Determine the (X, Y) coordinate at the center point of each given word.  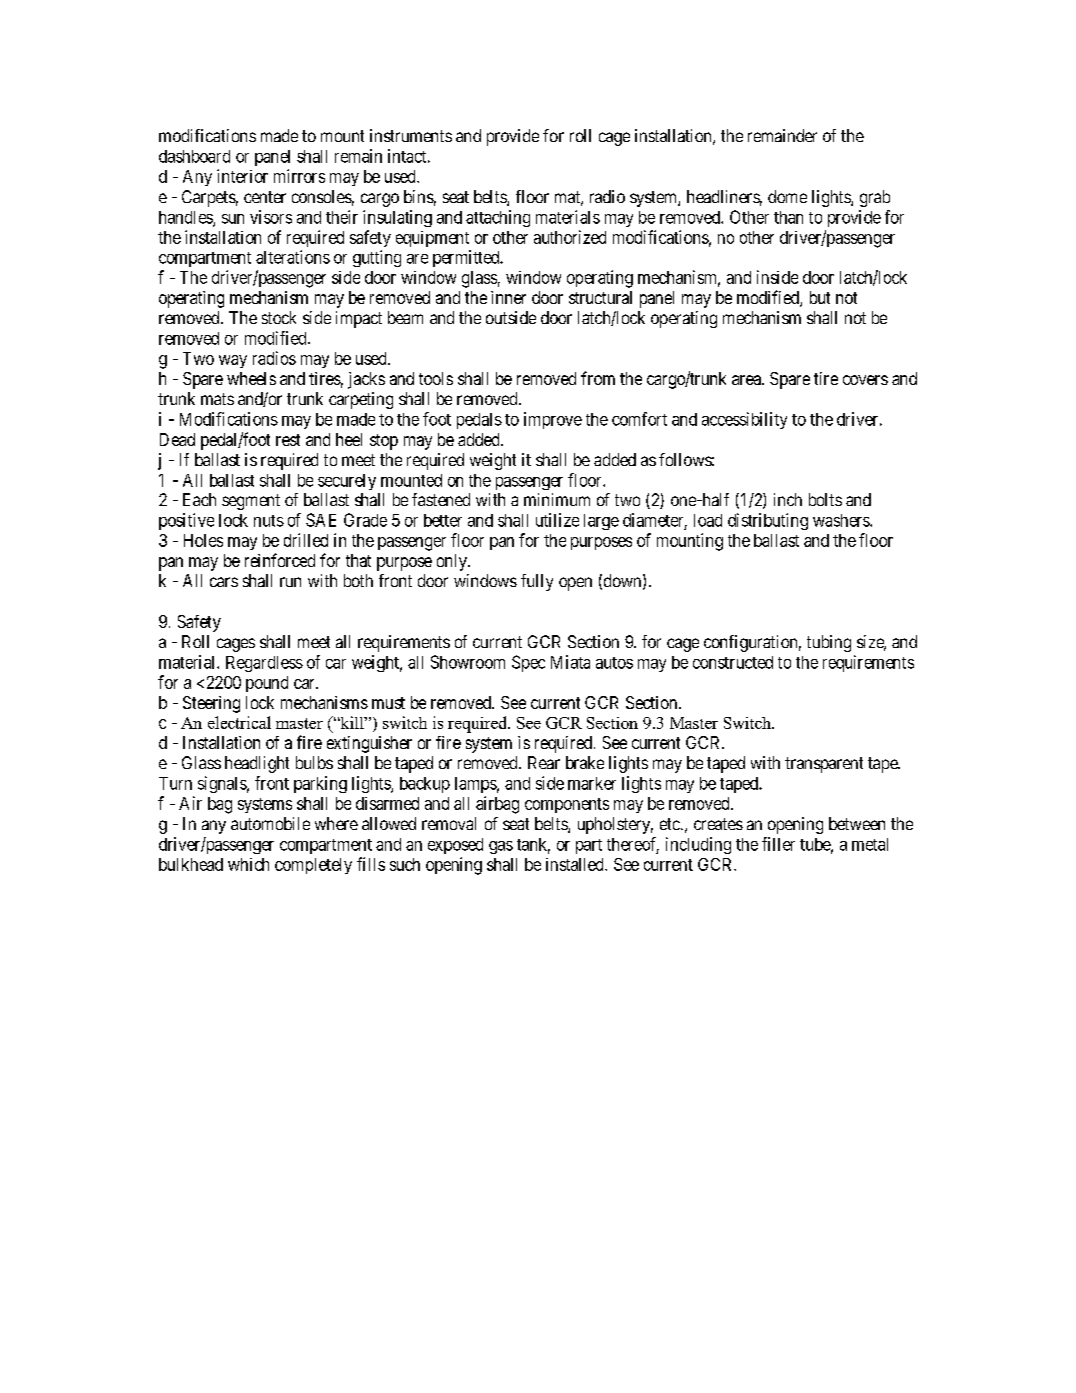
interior (242, 176)
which (248, 864)
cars (224, 582)
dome (787, 196)
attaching (498, 218)
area (747, 380)
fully (537, 582)
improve (553, 420)
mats (217, 399)
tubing (829, 643)
